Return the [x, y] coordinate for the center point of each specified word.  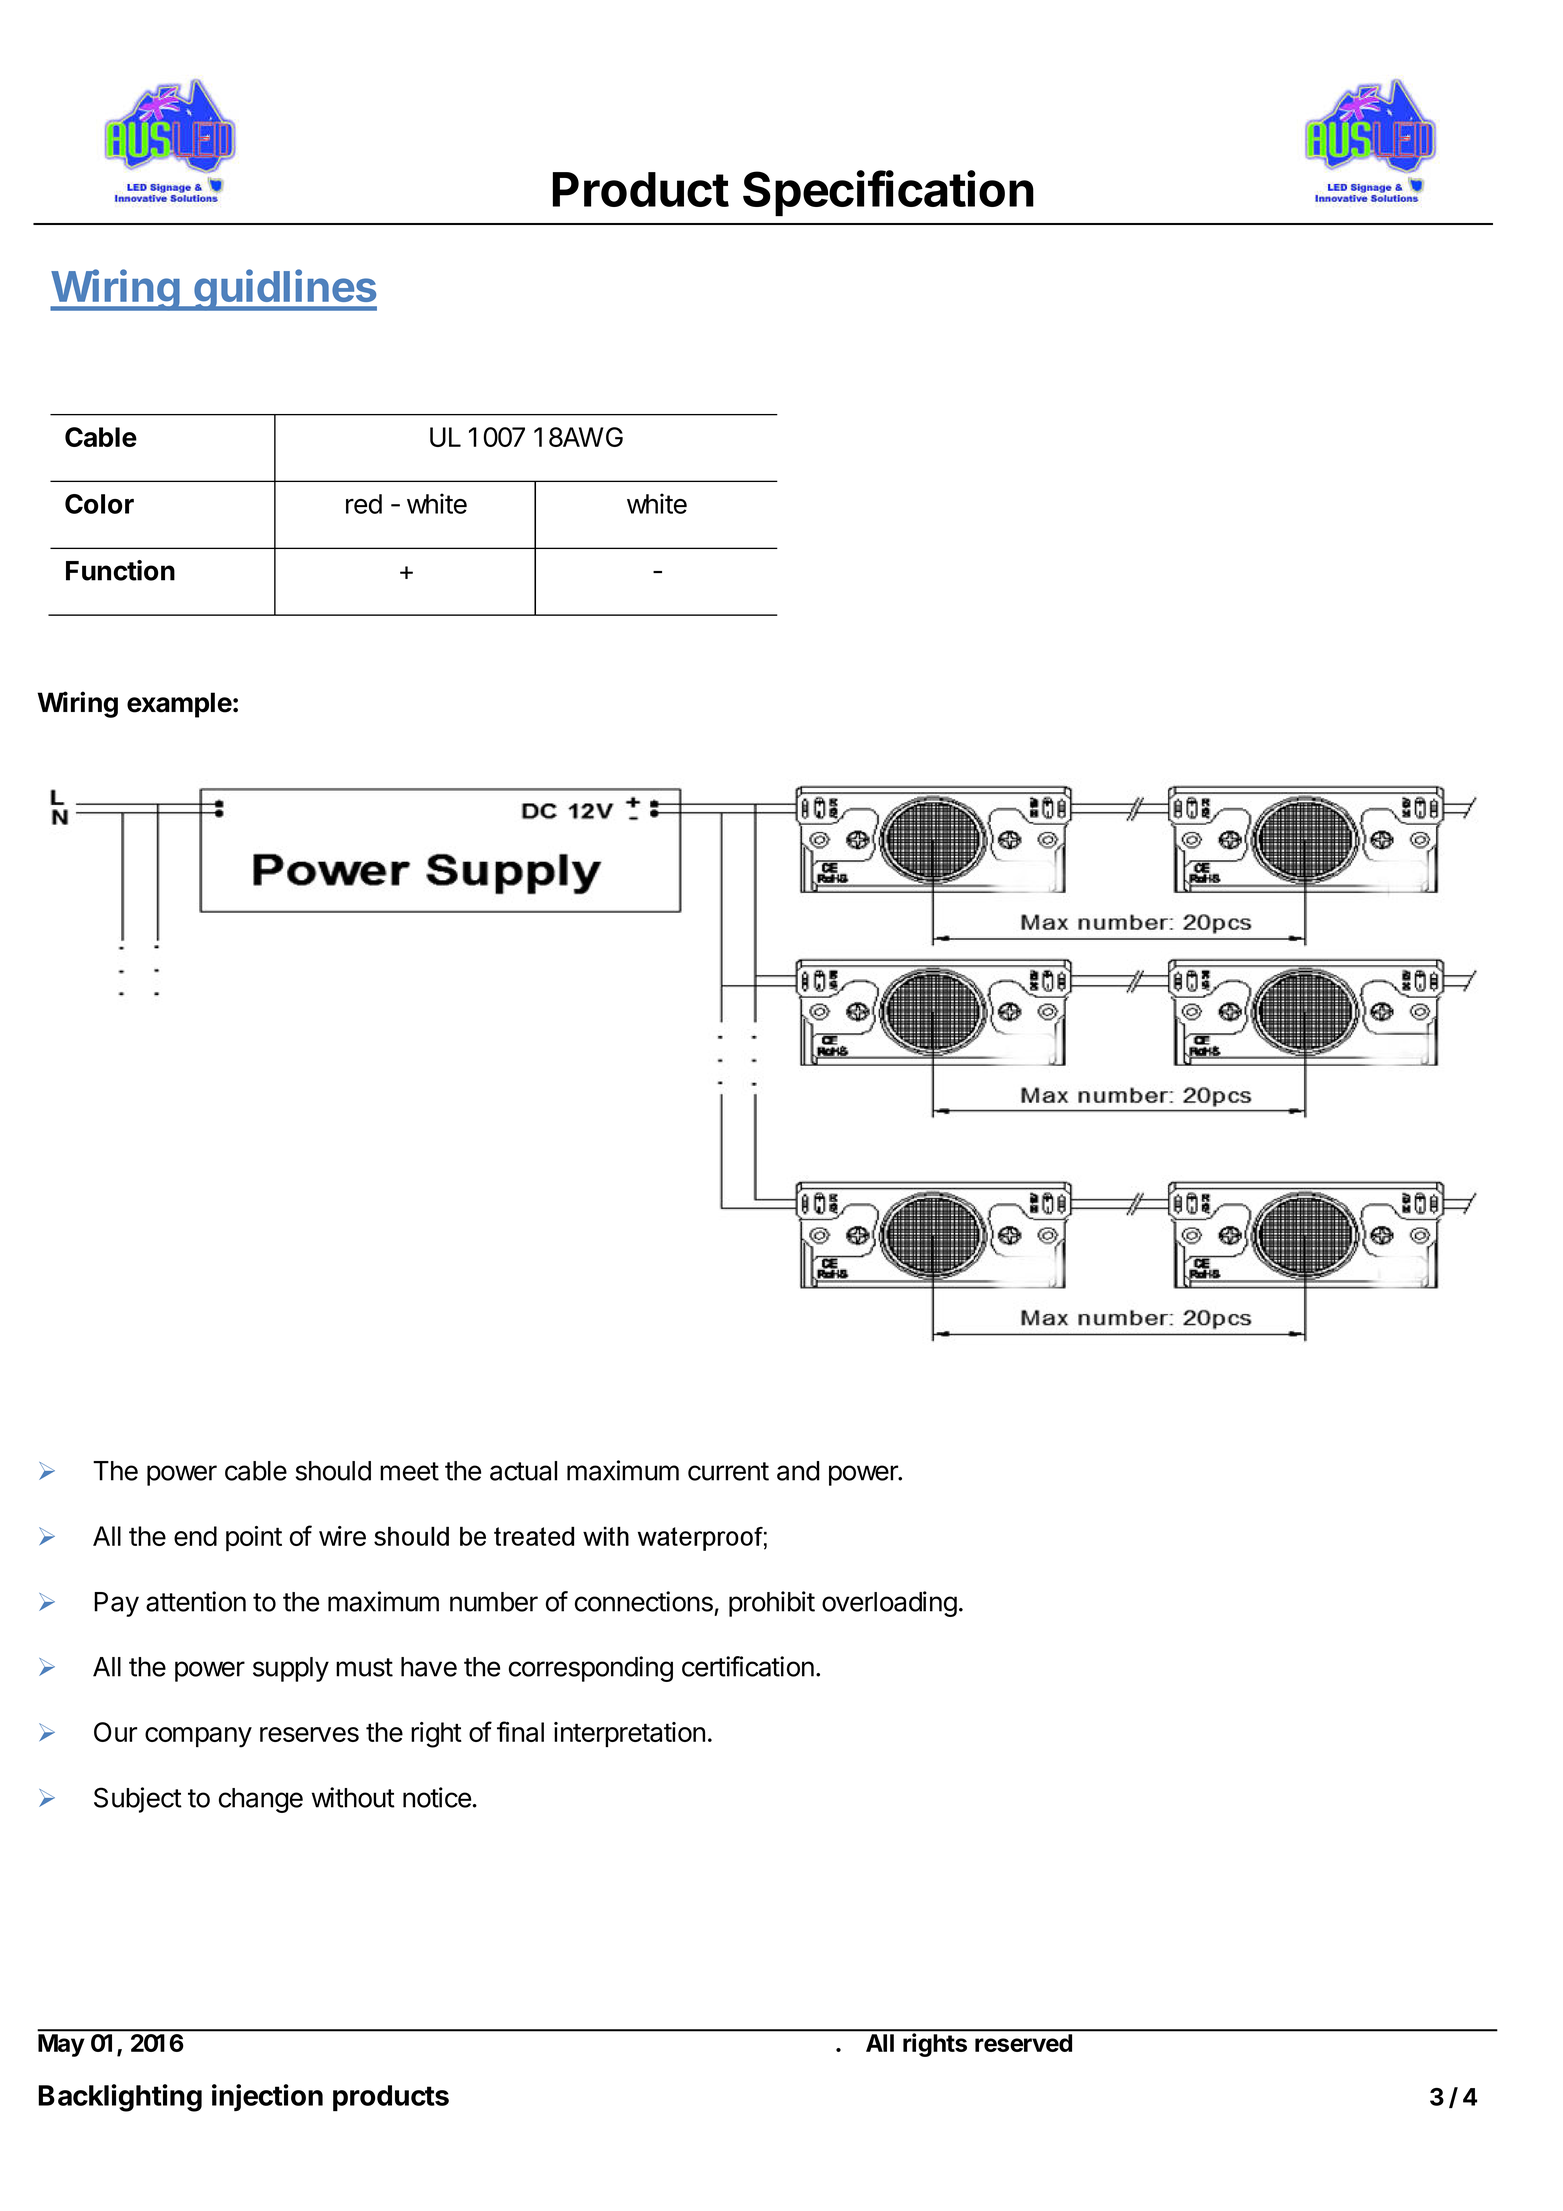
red [364, 504]
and [798, 1471]
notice [437, 1797]
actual [523, 1471]
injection [267, 2097]
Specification [888, 193]
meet [409, 1471]
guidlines [284, 290]
